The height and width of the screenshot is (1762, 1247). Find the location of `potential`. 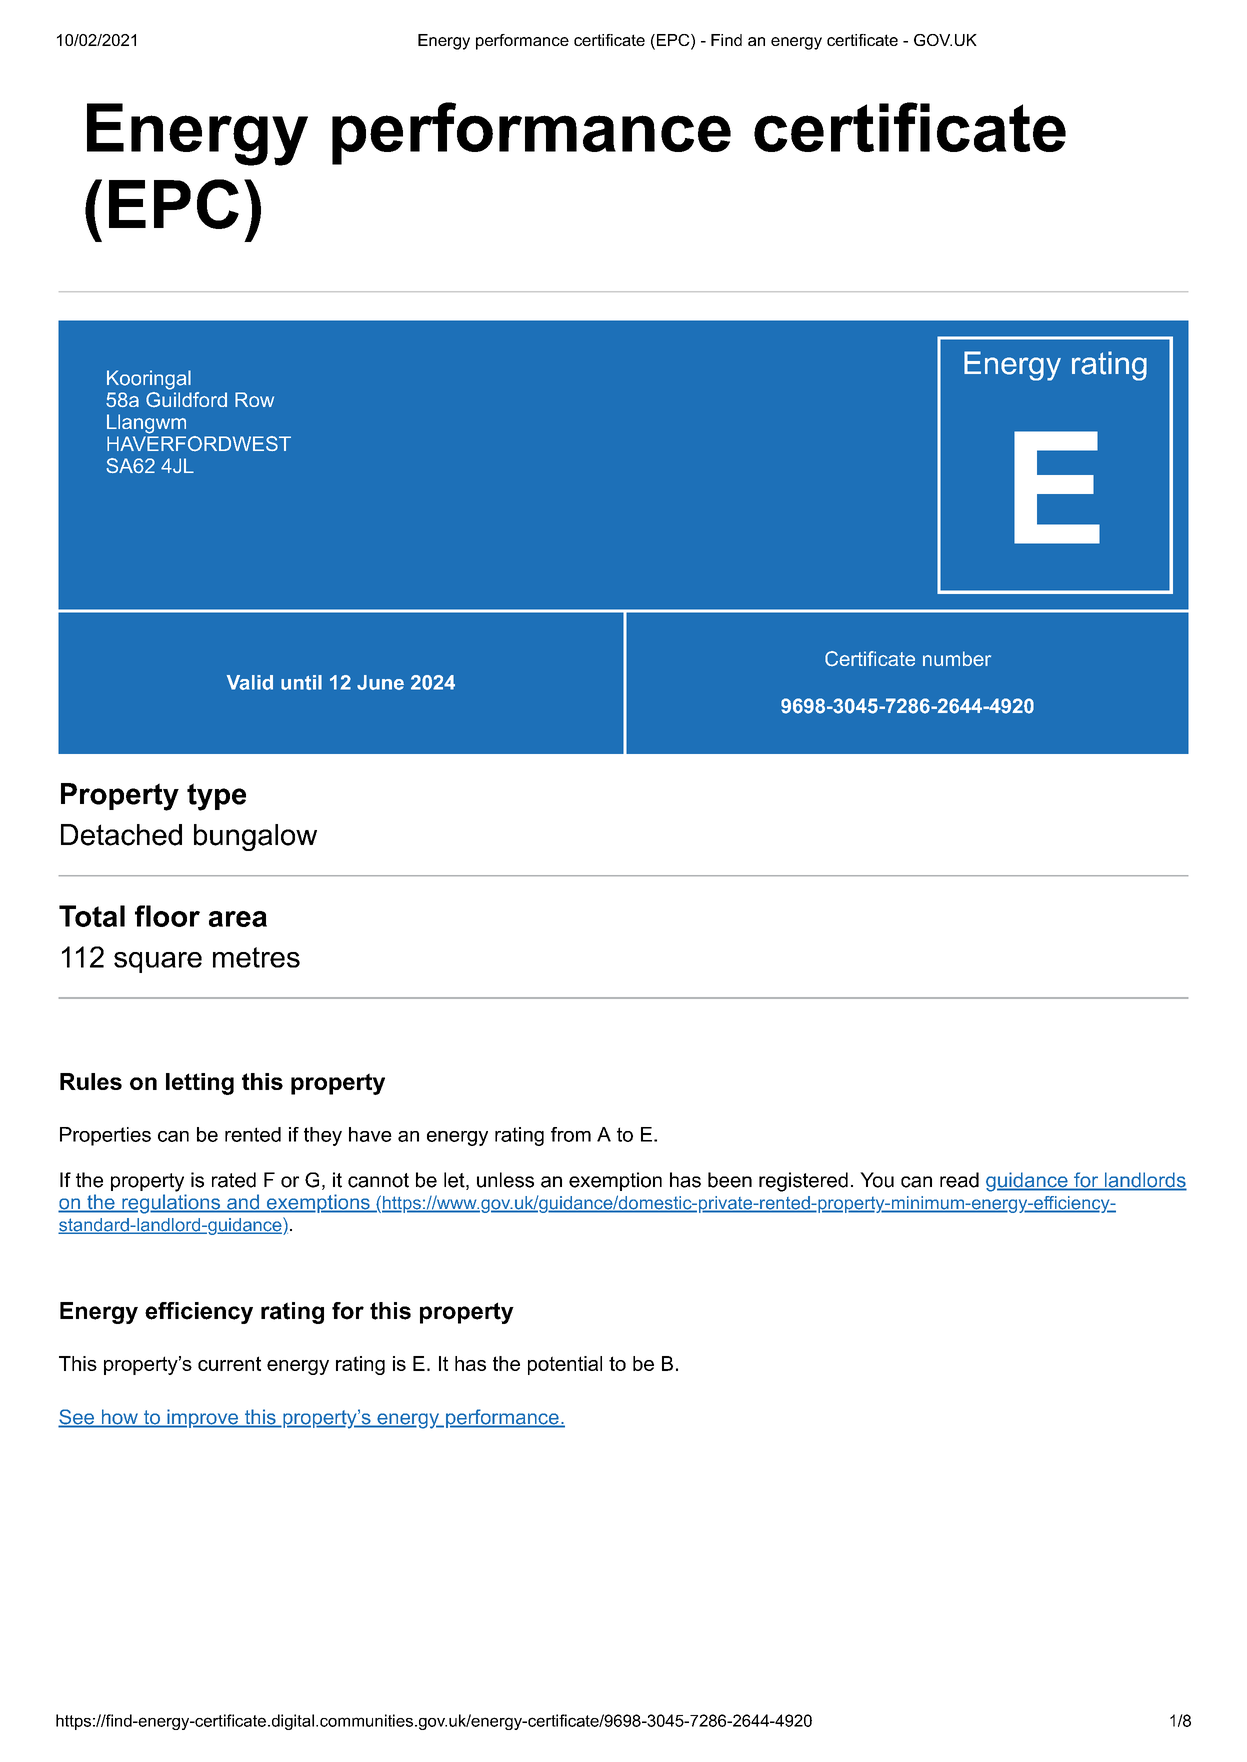

potential is located at coordinates (565, 1365).
